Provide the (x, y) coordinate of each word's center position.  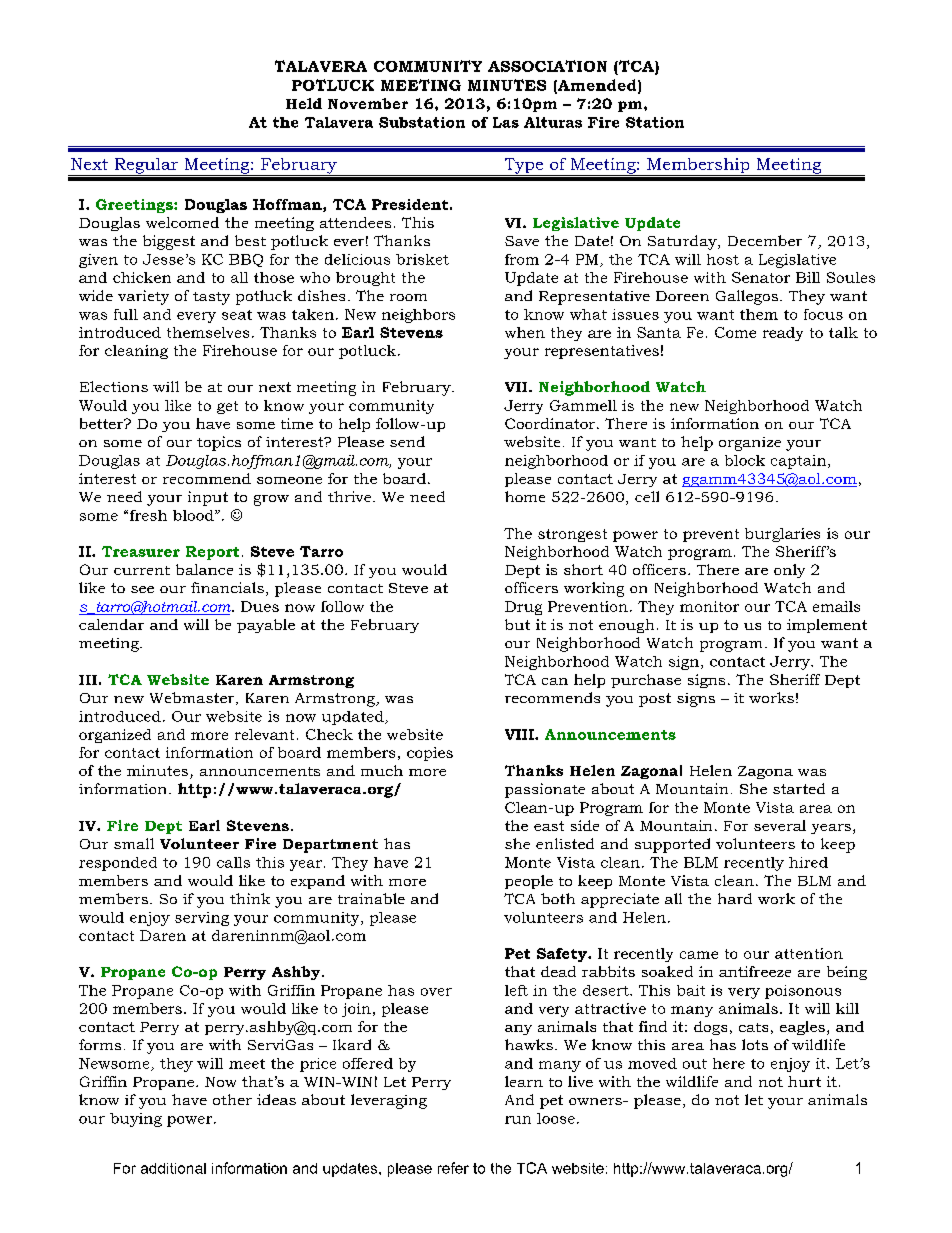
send (407, 441)
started (799, 788)
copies (430, 754)
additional (173, 1168)
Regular (146, 167)
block (745, 460)
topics (219, 443)
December (765, 240)
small (134, 843)
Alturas (553, 122)
